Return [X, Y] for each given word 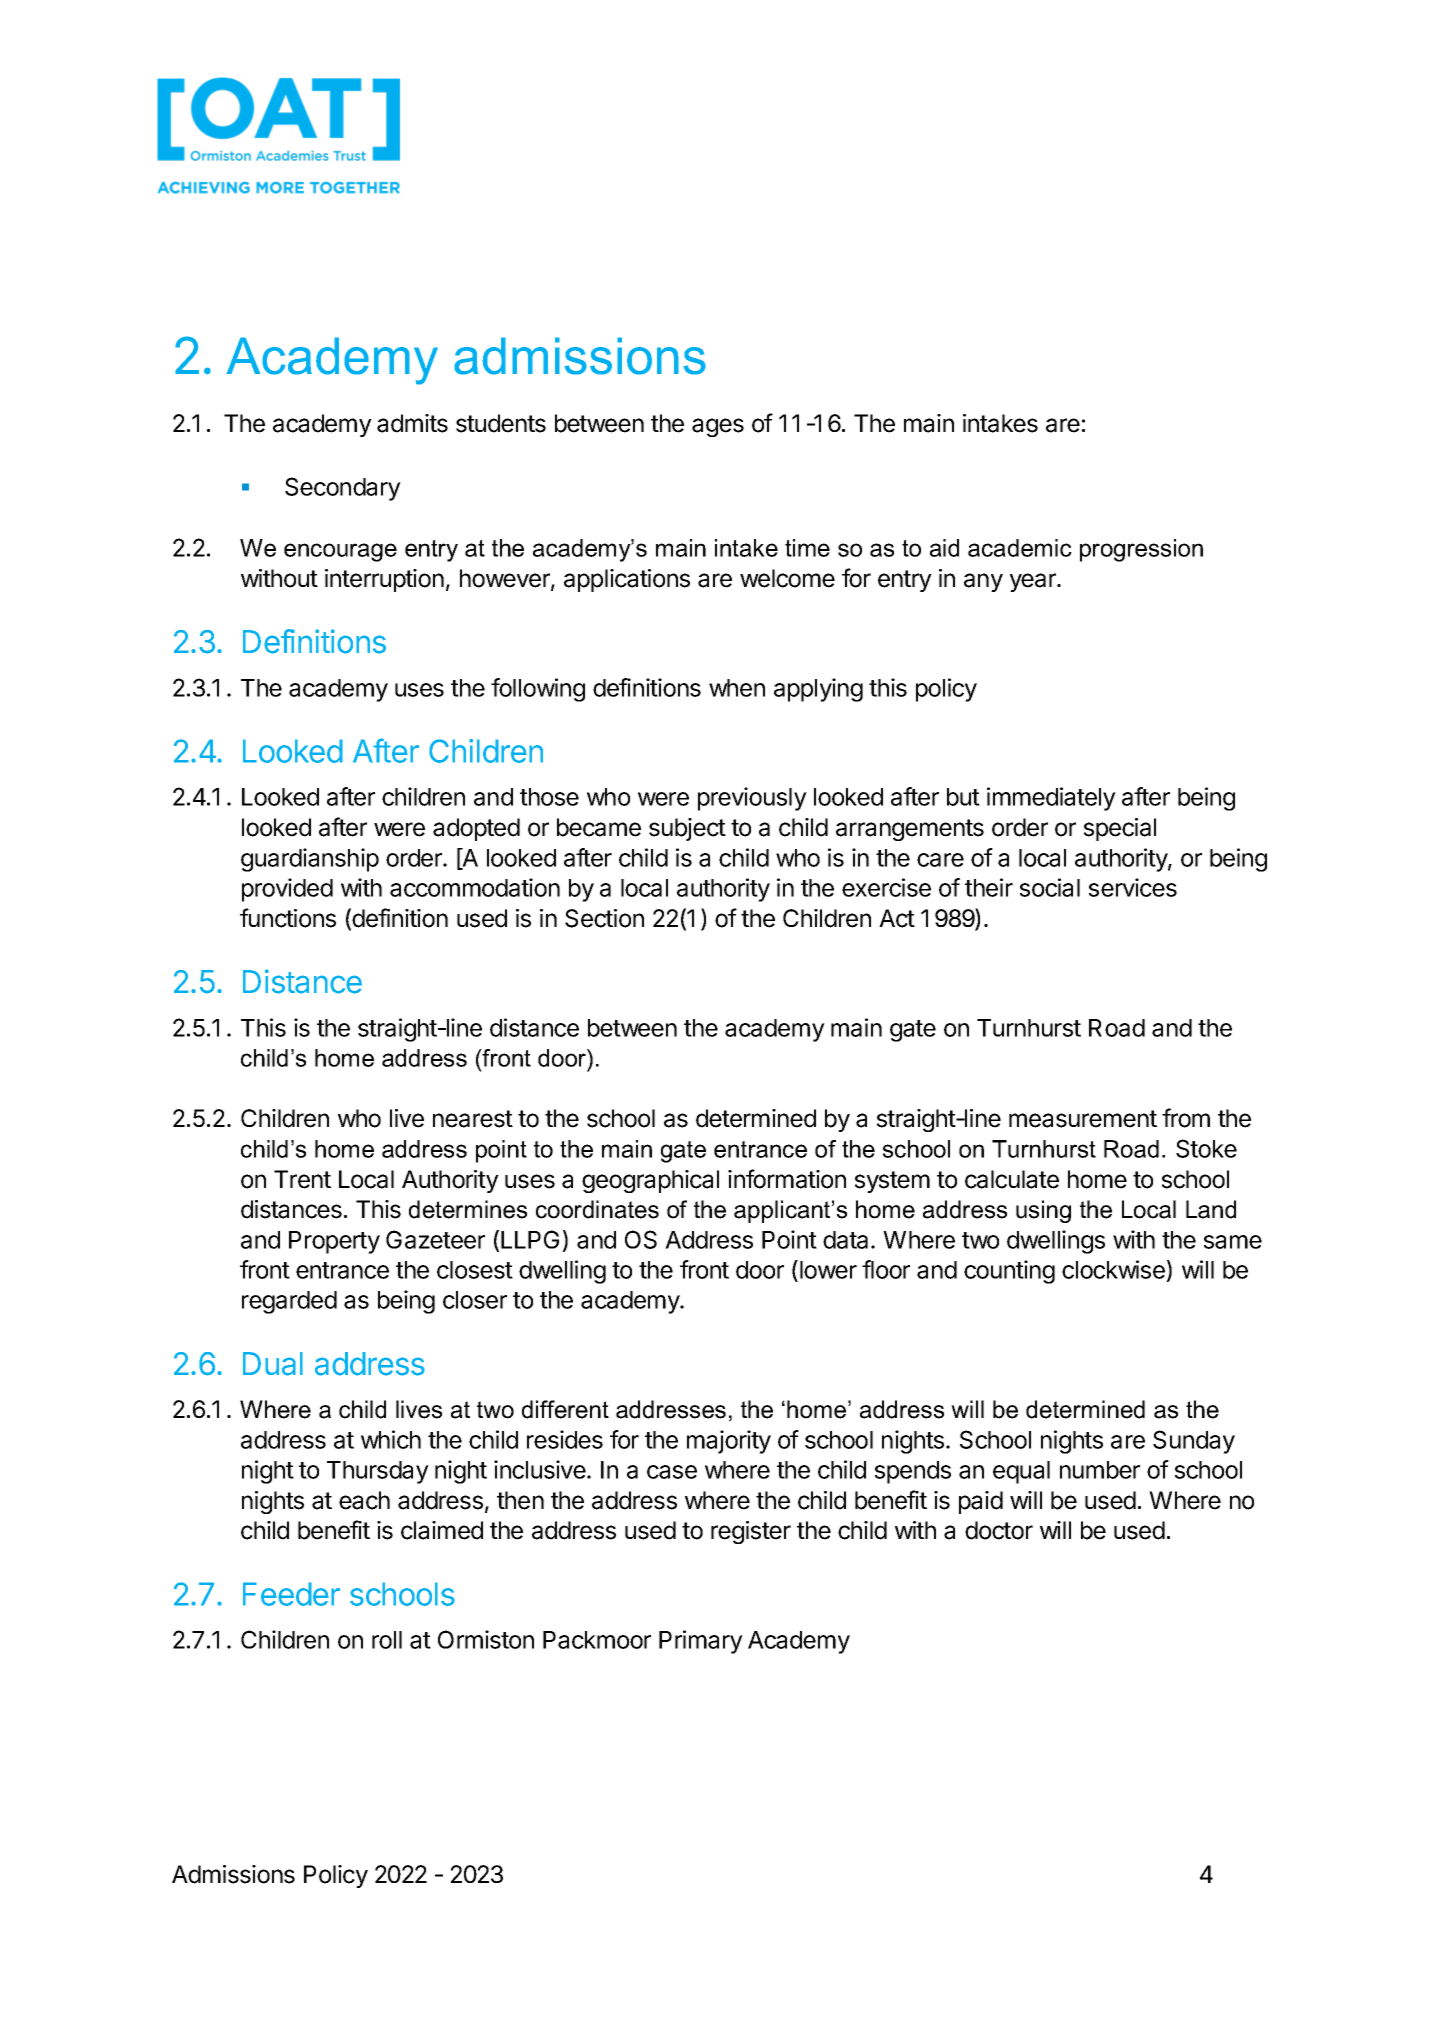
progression [1141, 550]
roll [387, 1640]
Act [897, 918]
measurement [1083, 1119]
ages [718, 427]
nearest [473, 1119]
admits [412, 423]
